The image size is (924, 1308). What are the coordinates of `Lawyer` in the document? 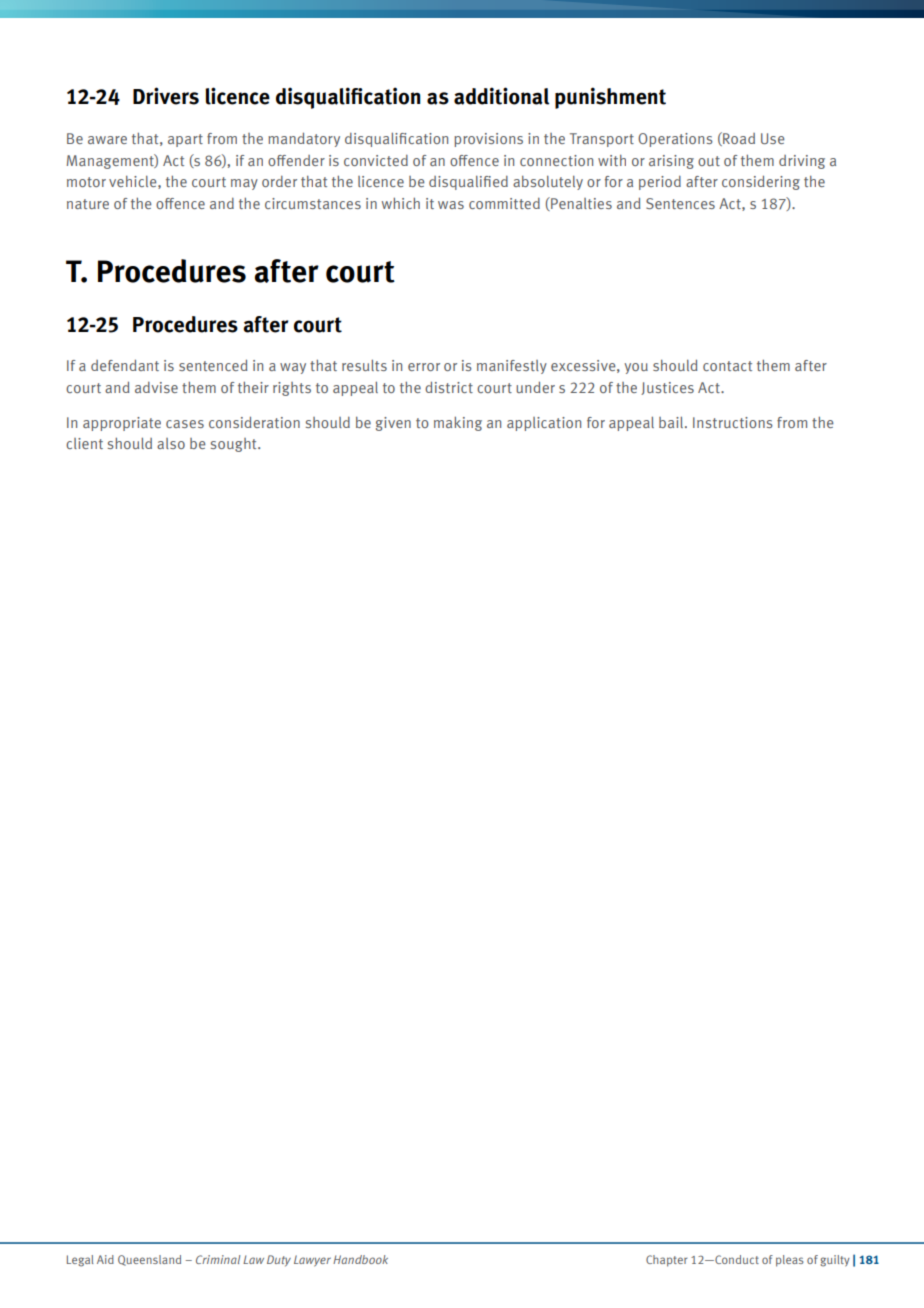 It's located at (312, 1261).
